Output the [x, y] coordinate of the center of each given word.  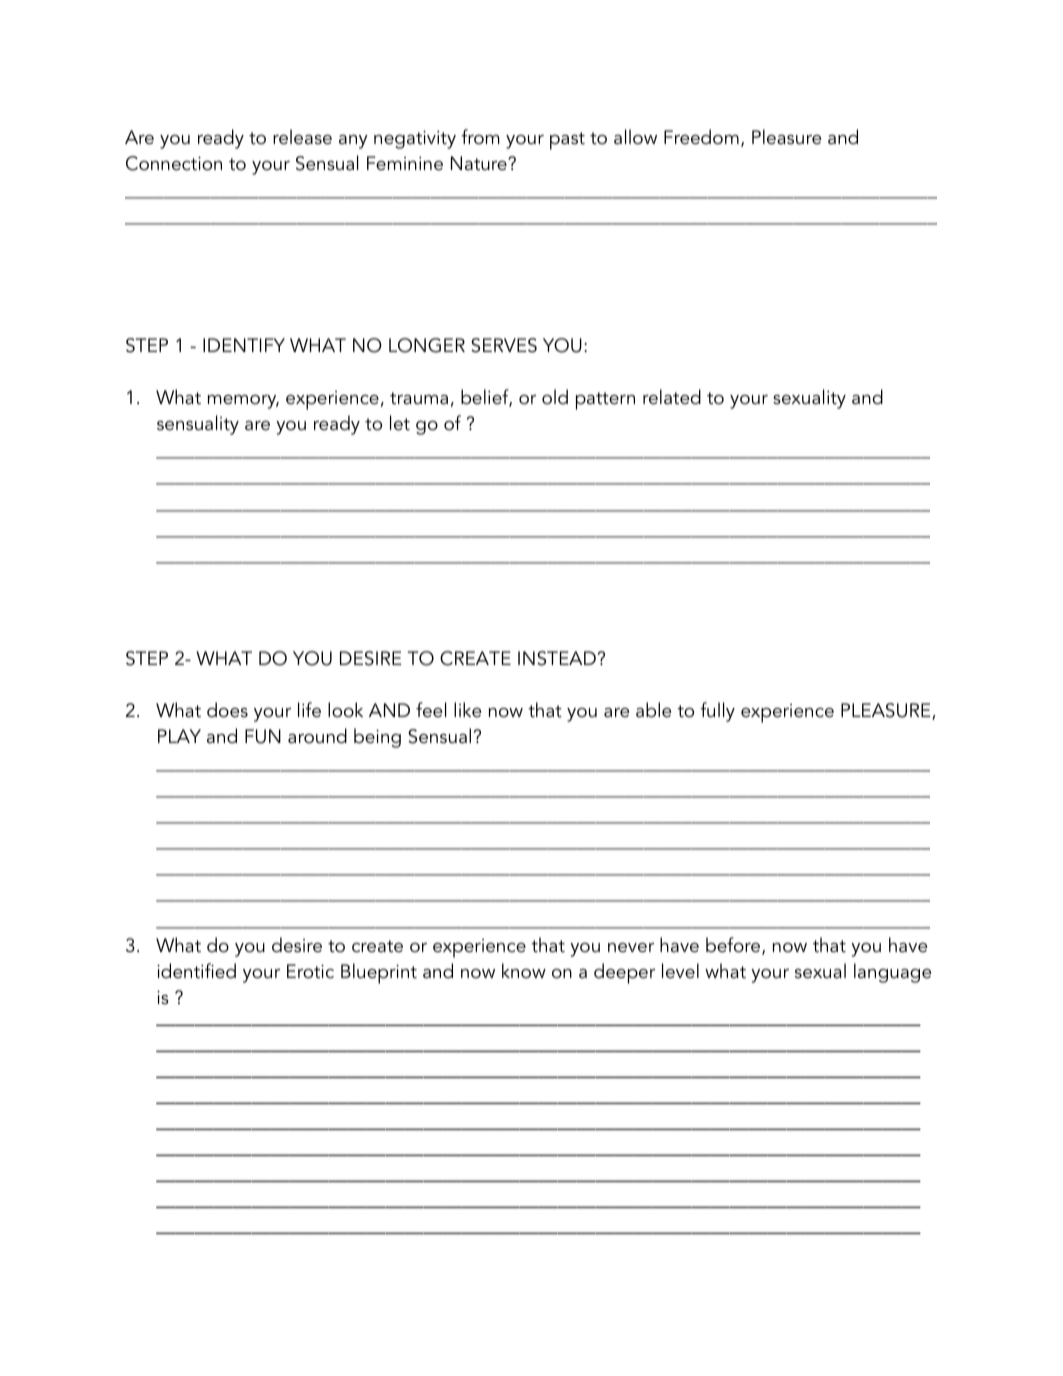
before [734, 946]
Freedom [701, 137]
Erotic [310, 971]
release [302, 137]
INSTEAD [557, 658]
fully [717, 712]
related [672, 397]
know [524, 971]
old [555, 397]
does [227, 710]
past [567, 141]
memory [243, 402]
